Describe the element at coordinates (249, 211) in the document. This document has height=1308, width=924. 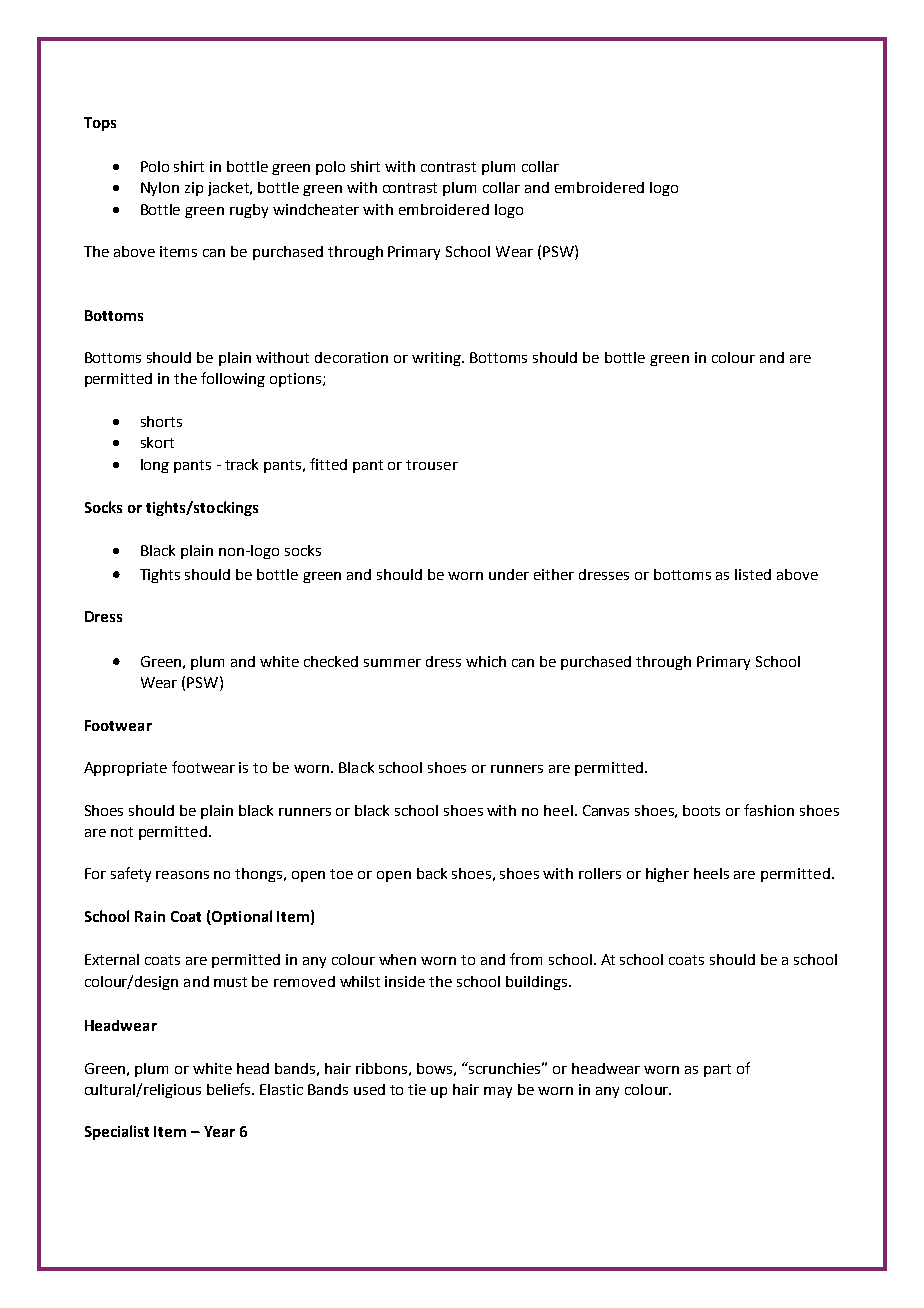
I see `rugby` at that location.
